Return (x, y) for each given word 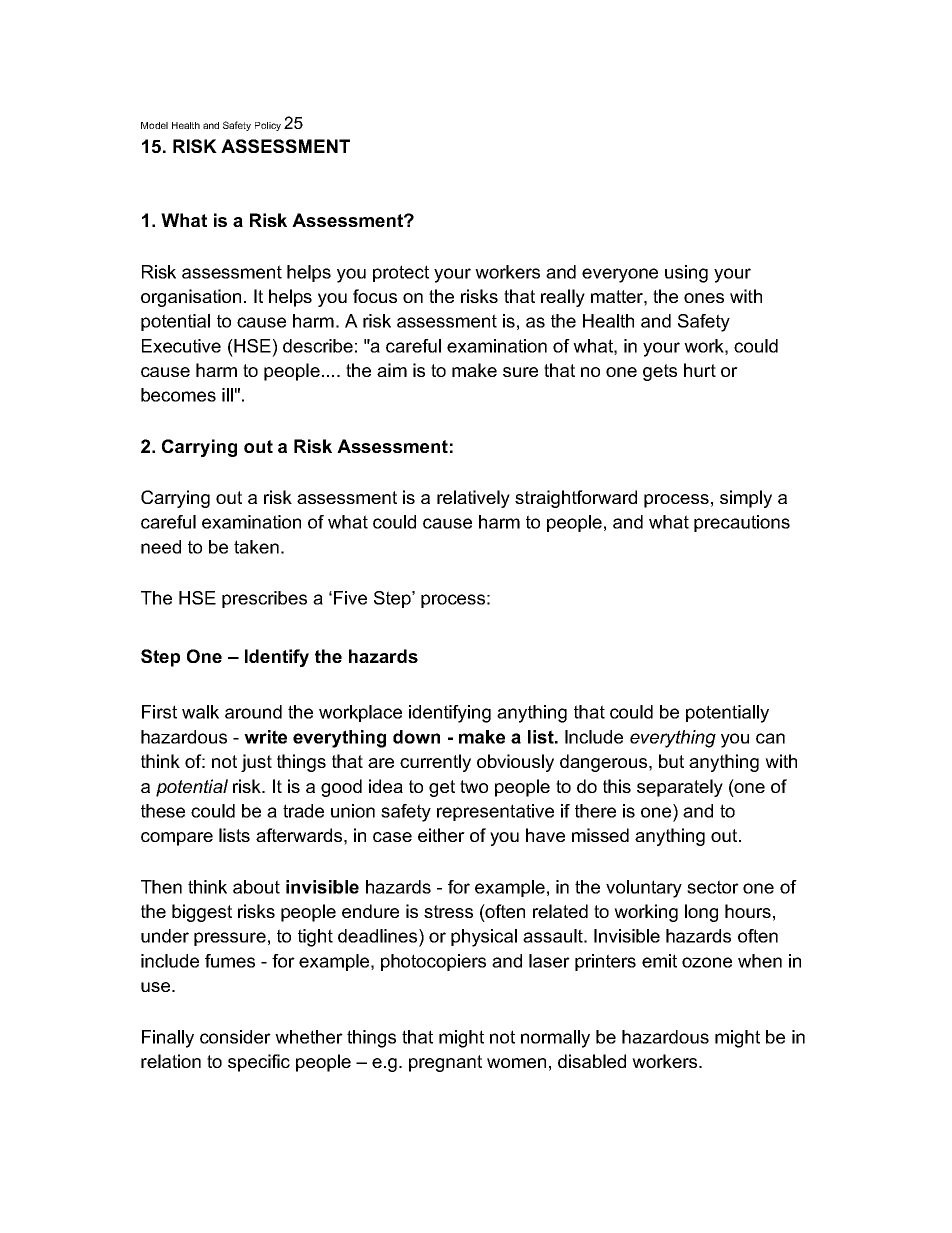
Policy (268, 126)
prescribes (264, 599)
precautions (742, 523)
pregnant (445, 1063)
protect (401, 273)
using (686, 274)
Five (350, 598)
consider (235, 1037)
